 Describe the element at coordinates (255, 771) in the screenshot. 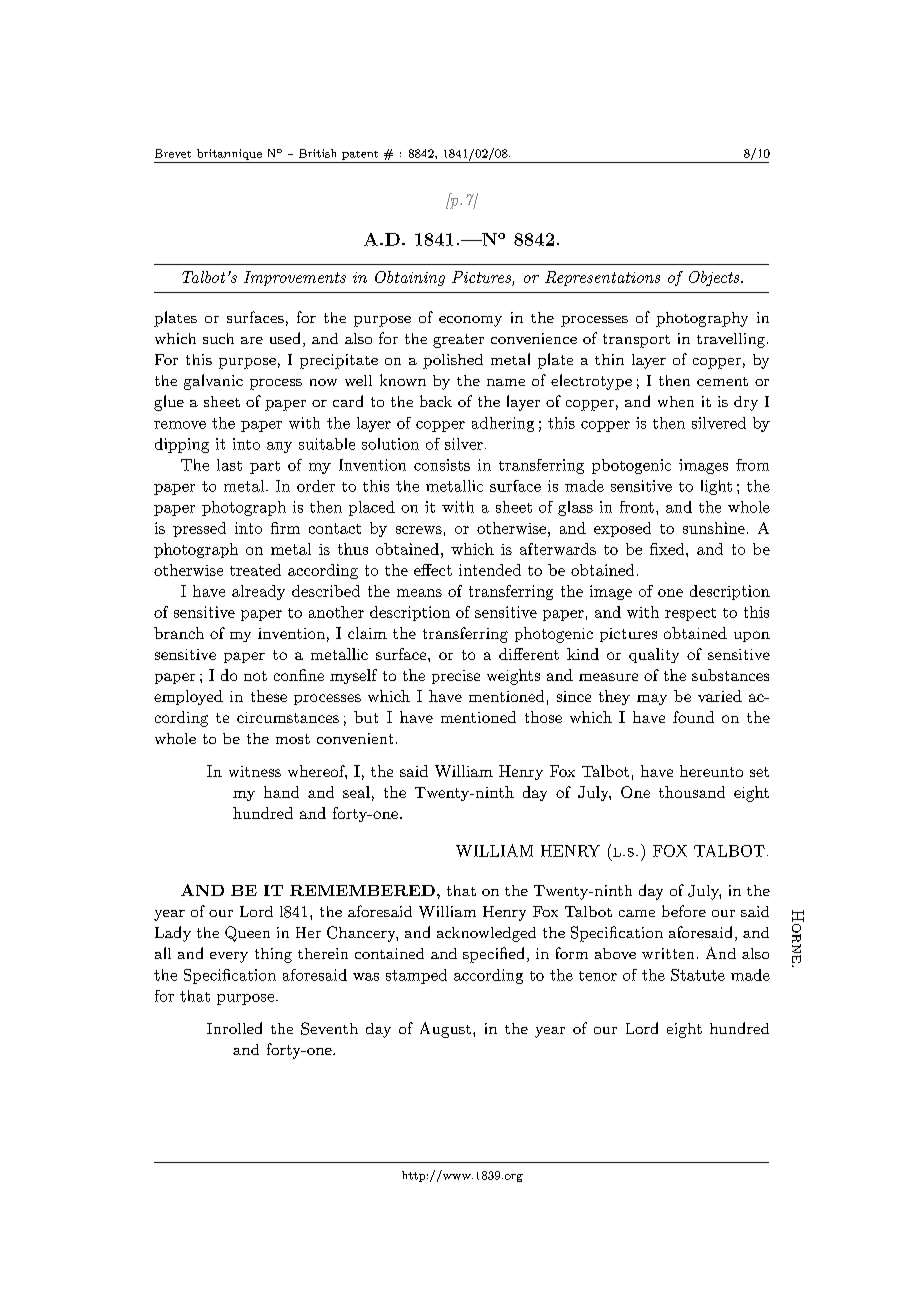

I see `witness` at that location.
